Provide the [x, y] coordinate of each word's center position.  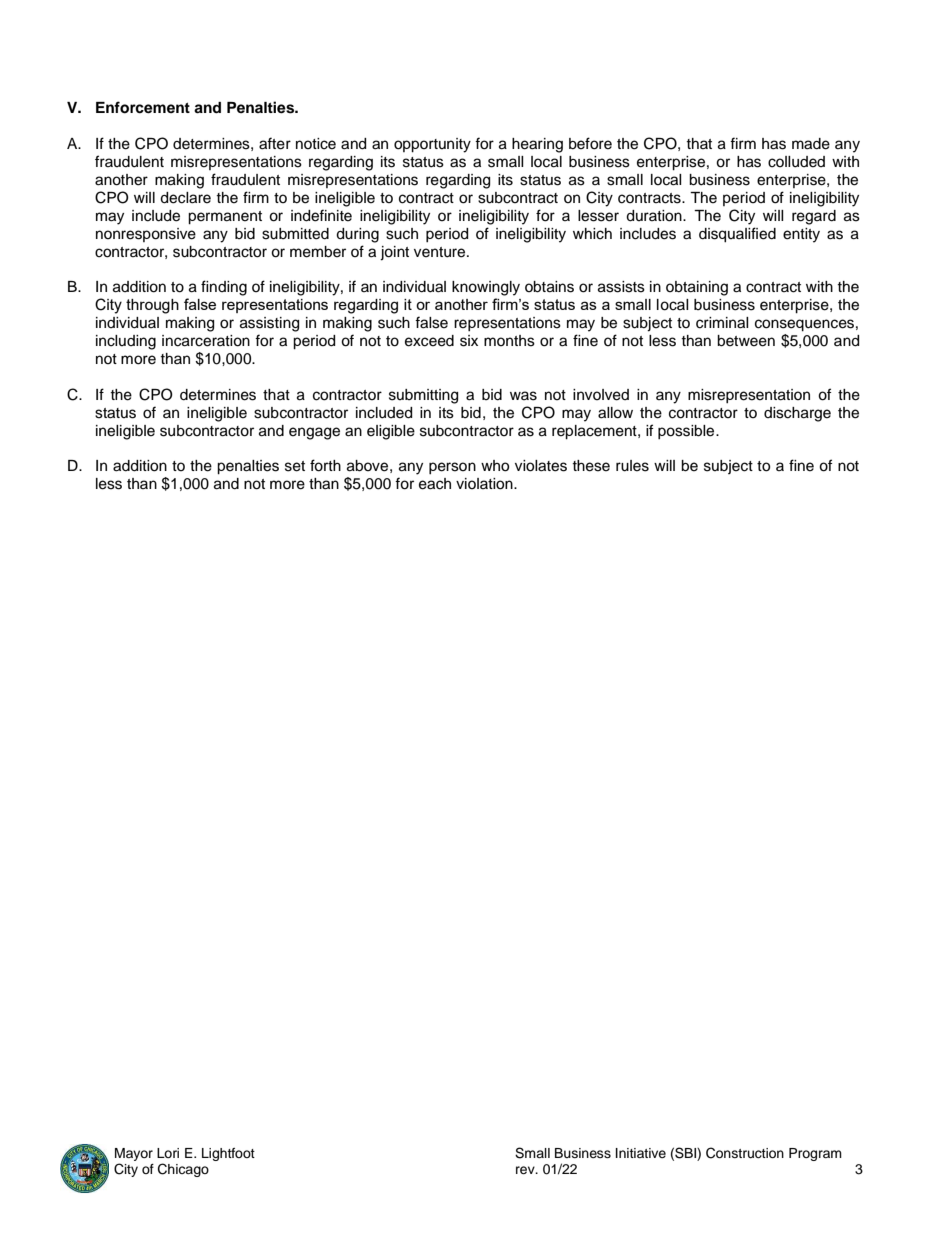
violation [485, 484]
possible [687, 432]
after [275, 143]
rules [632, 466]
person [452, 468]
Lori [168, 1153]
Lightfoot [228, 1154]
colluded [796, 162]
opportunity [432, 145]
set [295, 466]
